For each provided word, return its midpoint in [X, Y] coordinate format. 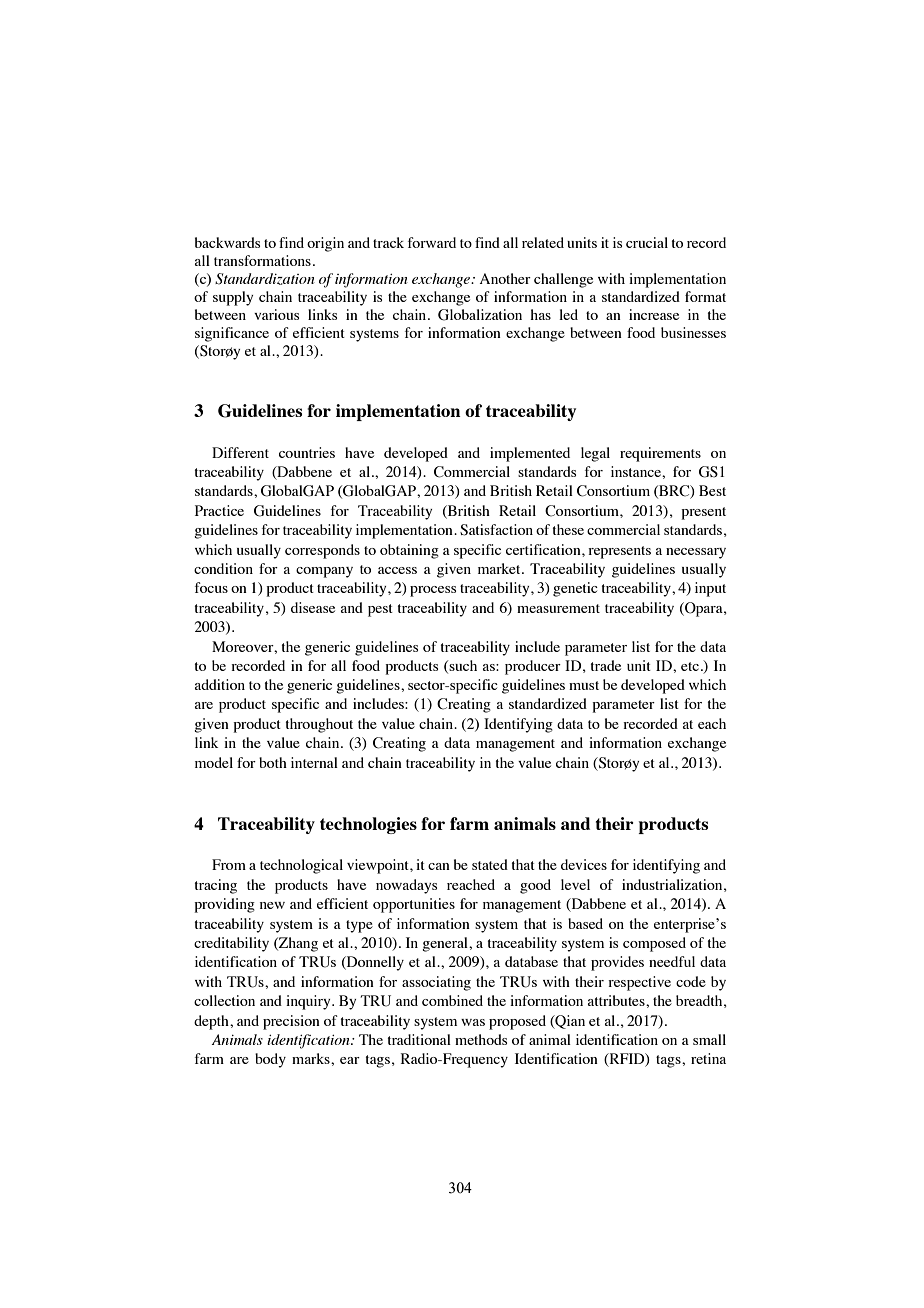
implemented [530, 454]
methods [481, 1039]
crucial [647, 242]
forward [432, 242]
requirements [660, 454]
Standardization [265, 279]
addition [220, 684]
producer [533, 667]
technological [301, 866]
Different [240, 452]
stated [490, 864]
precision [291, 1022]
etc [690, 666]
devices [584, 864]
